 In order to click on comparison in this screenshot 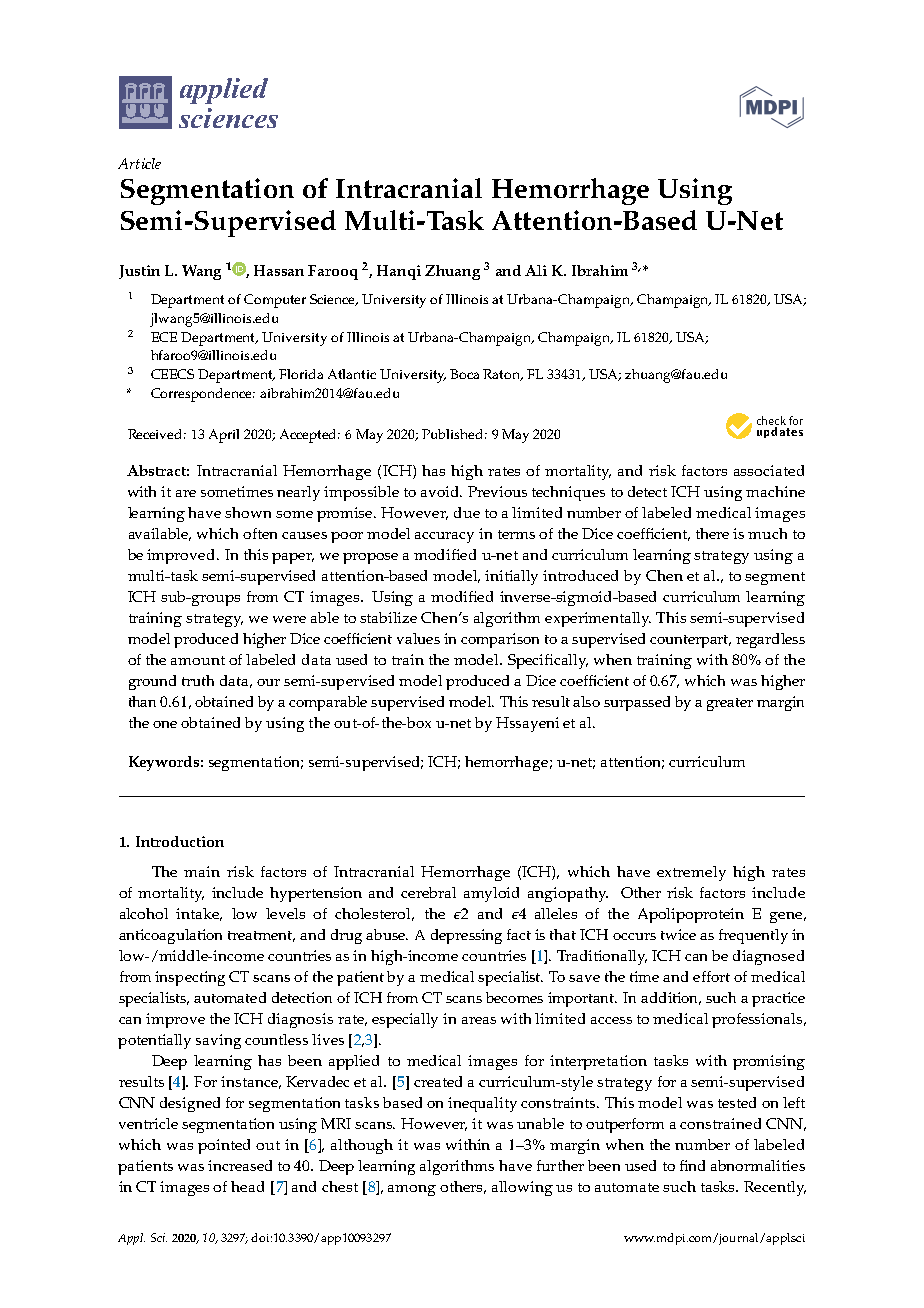, I will do `click(500, 640)`.
